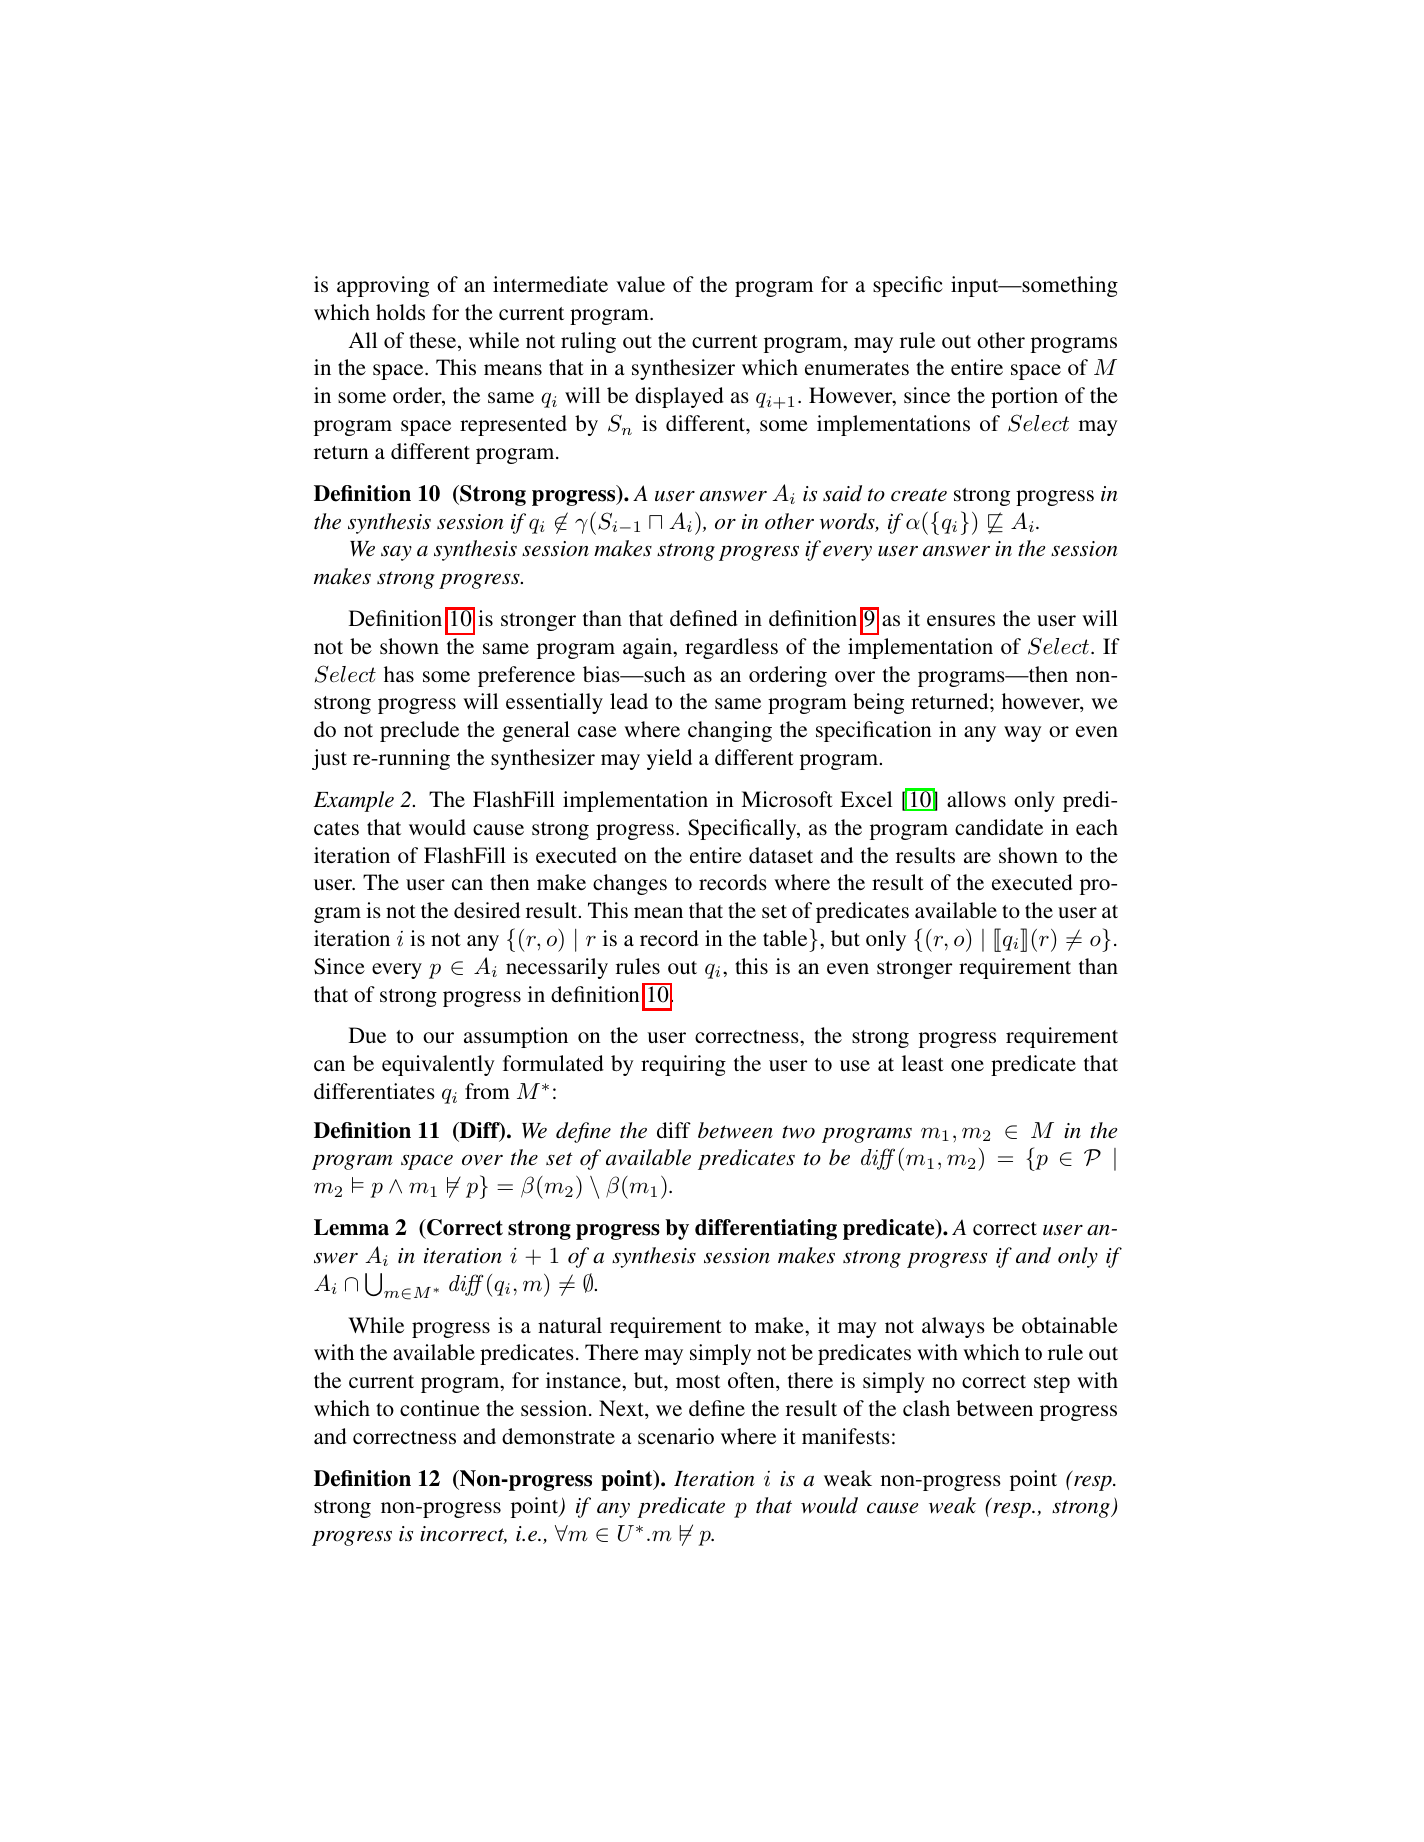  Describe the element at coordinates (977, 857) in the document. I see `are` at that location.
